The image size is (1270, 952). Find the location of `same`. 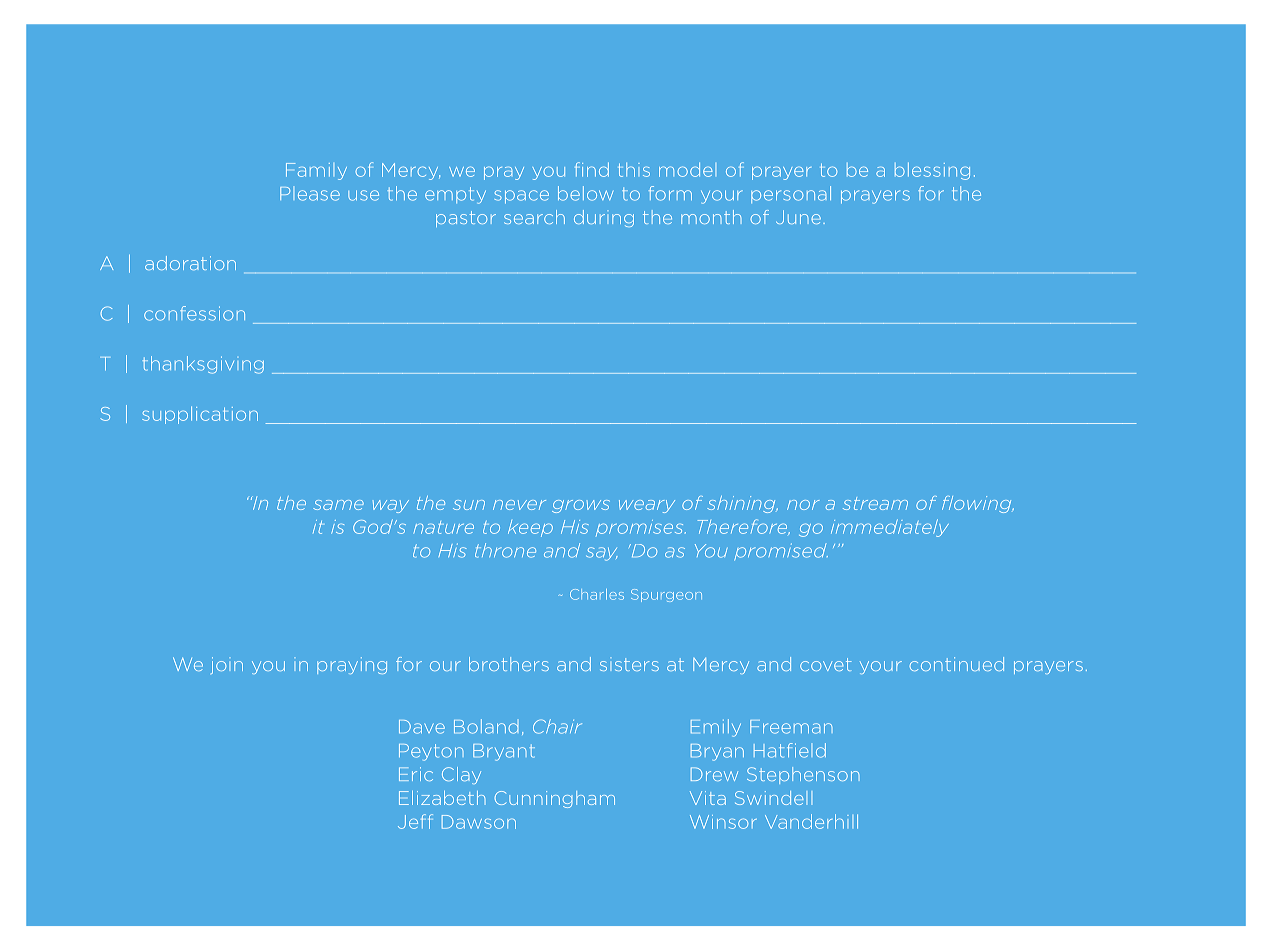

same is located at coordinates (338, 505).
